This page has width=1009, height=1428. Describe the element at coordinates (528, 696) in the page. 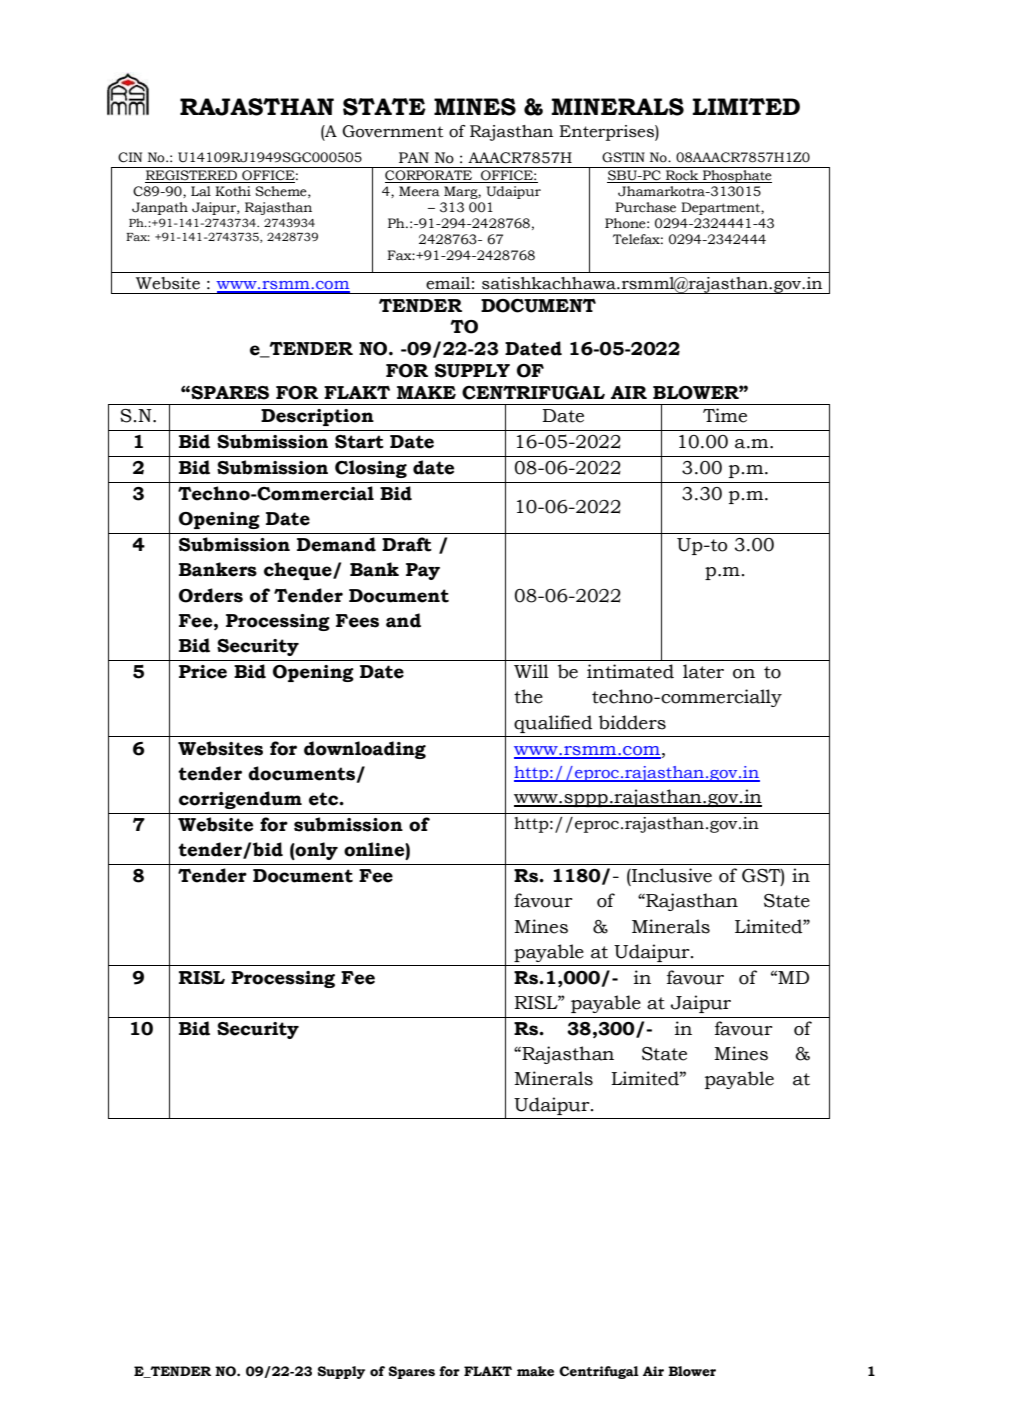

I see `the` at that location.
